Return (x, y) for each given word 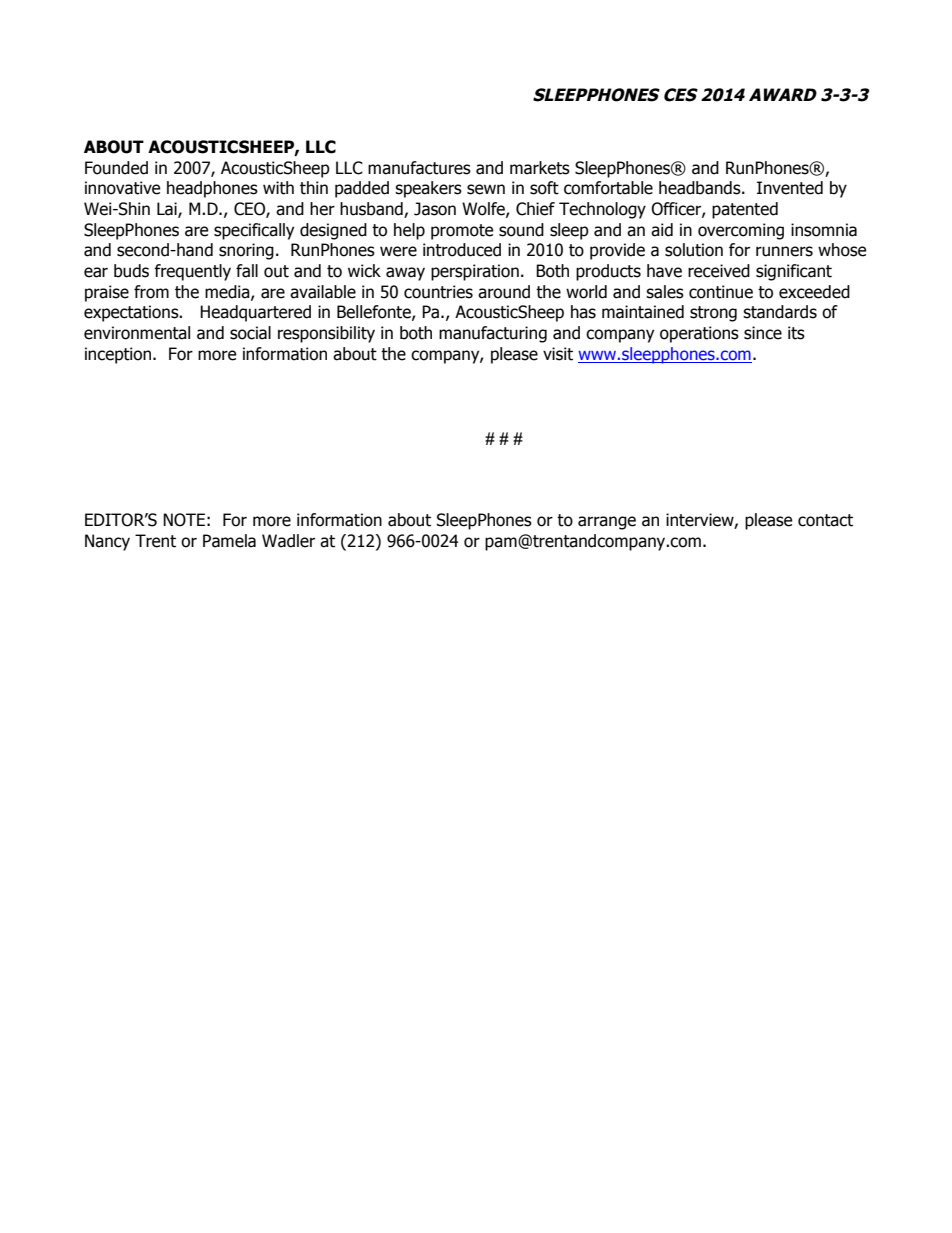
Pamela (229, 541)
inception (118, 355)
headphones (212, 189)
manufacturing (493, 334)
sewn (486, 189)
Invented (790, 188)
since (763, 333)
